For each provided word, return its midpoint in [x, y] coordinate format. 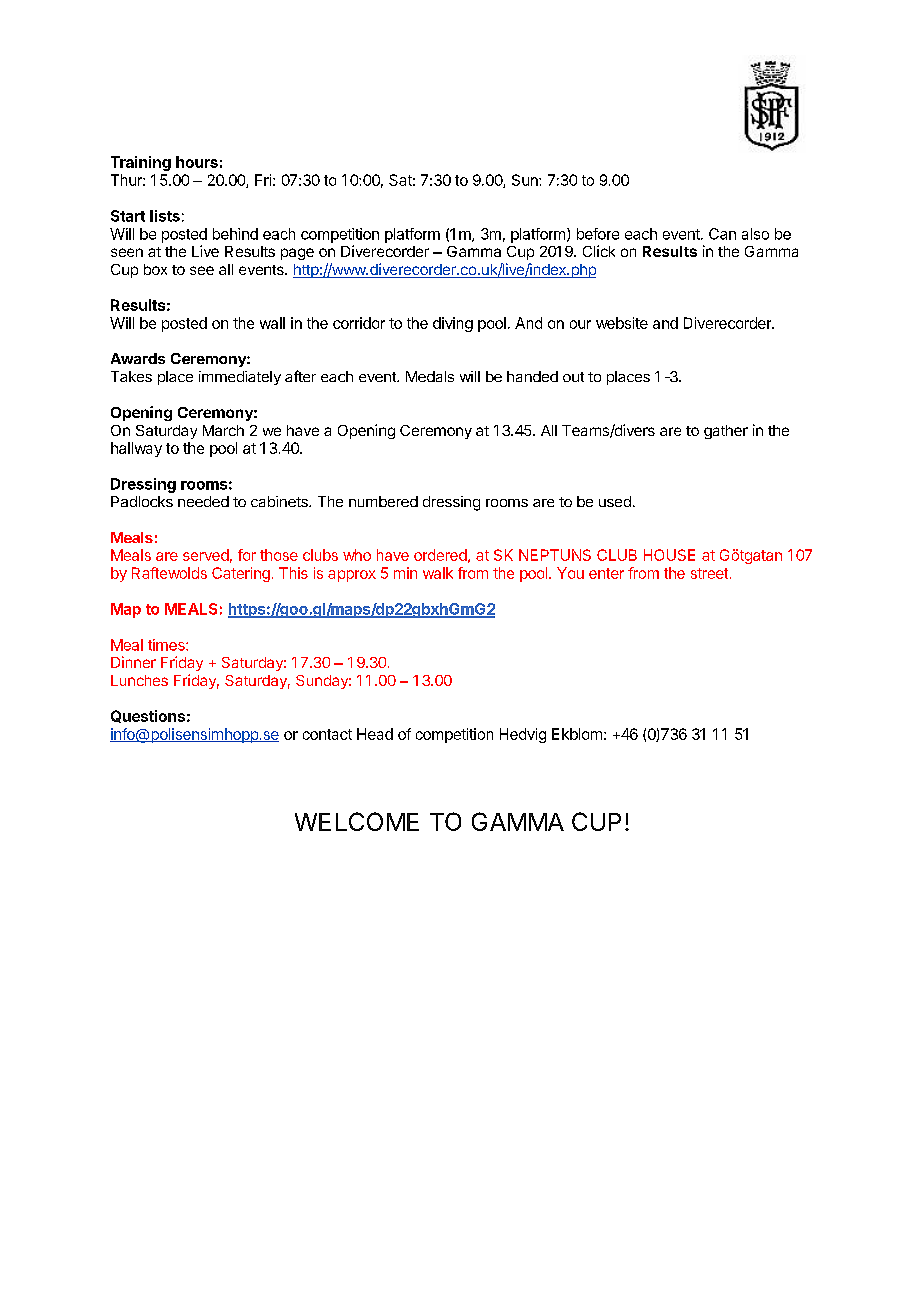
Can [722, 234]
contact [327, 734]
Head [375, 734]
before [598, 234]
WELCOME [357, 821]
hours [197, 162]
